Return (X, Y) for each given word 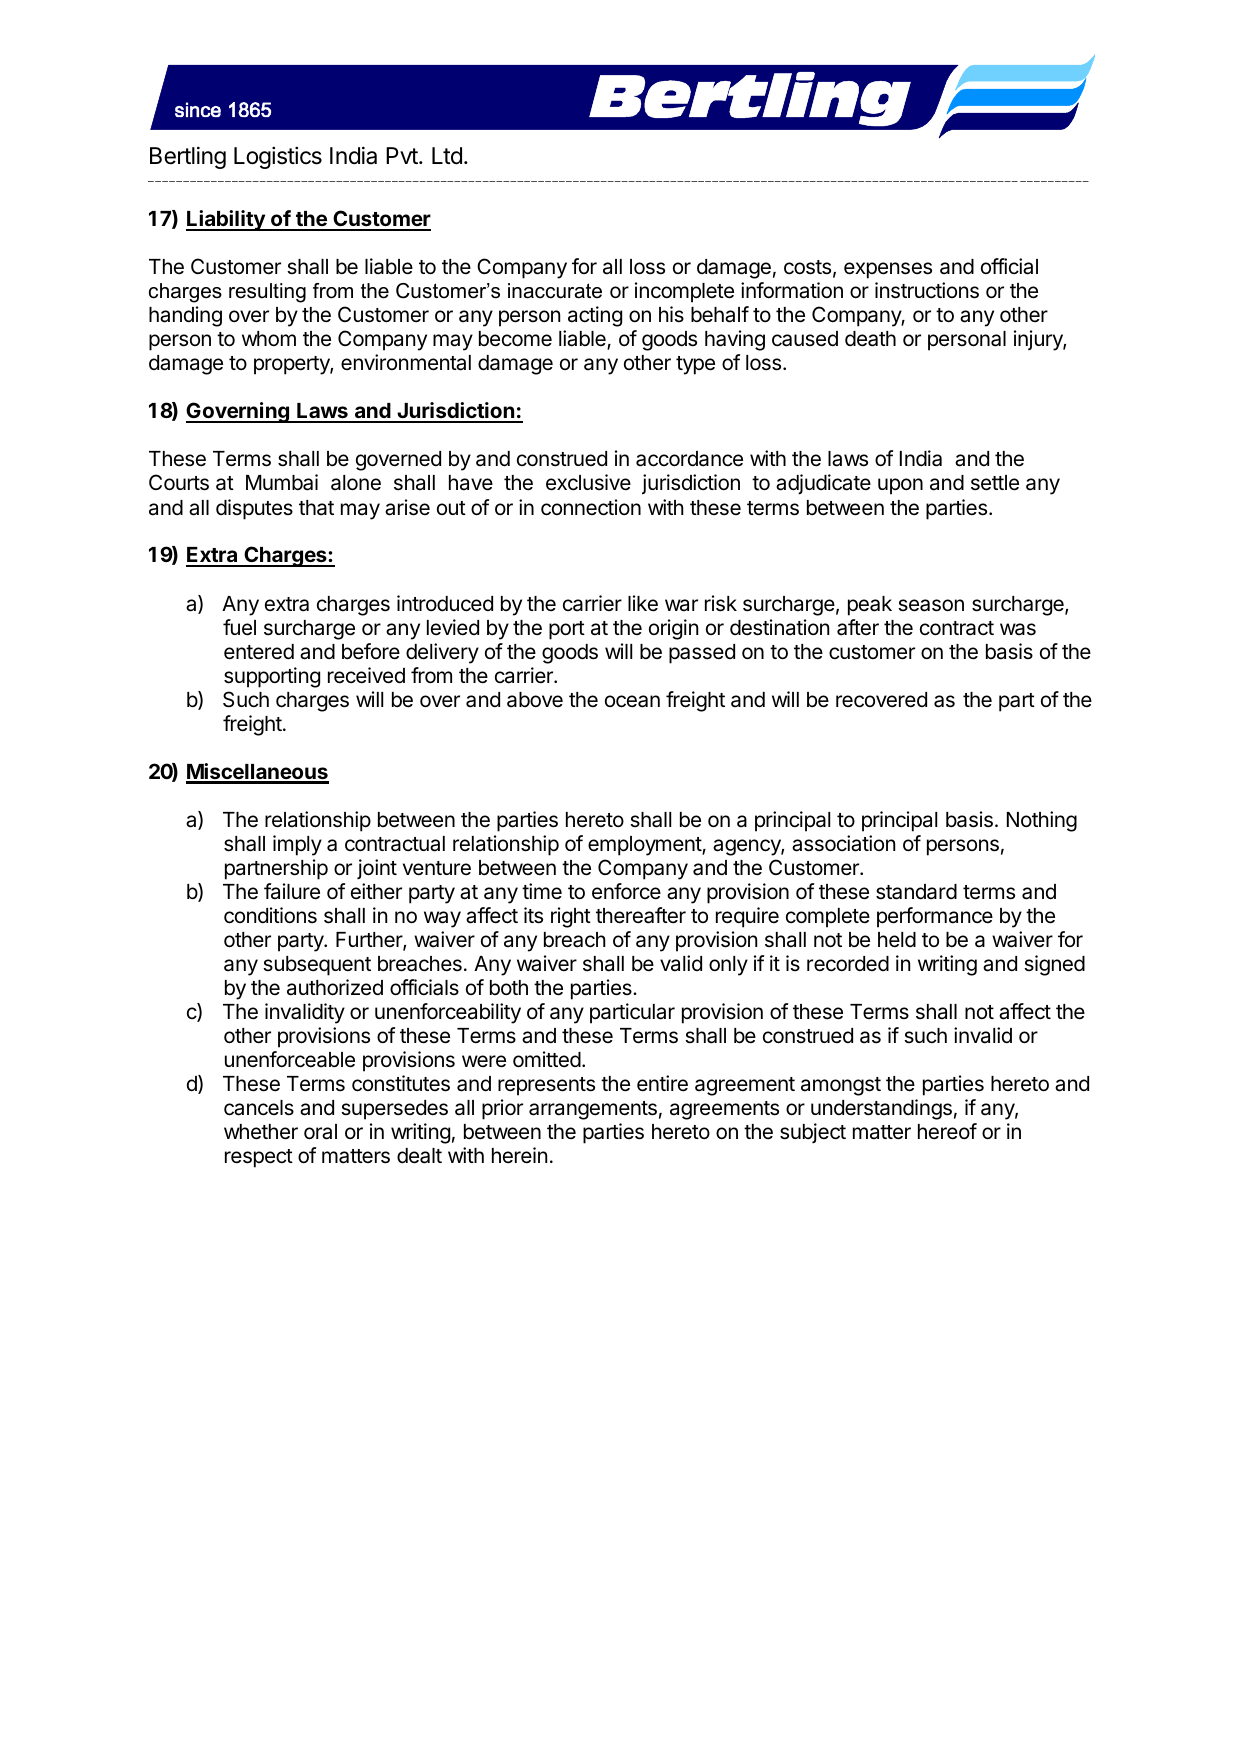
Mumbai (282, 482)
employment (645, 846)
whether (261, 1132)
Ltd (447, 156)
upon (900, 486)
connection (591, 507)
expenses (888, 270)
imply (297, 845)
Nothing (1042, 821)
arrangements (593, 1110)
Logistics (278, 157)
